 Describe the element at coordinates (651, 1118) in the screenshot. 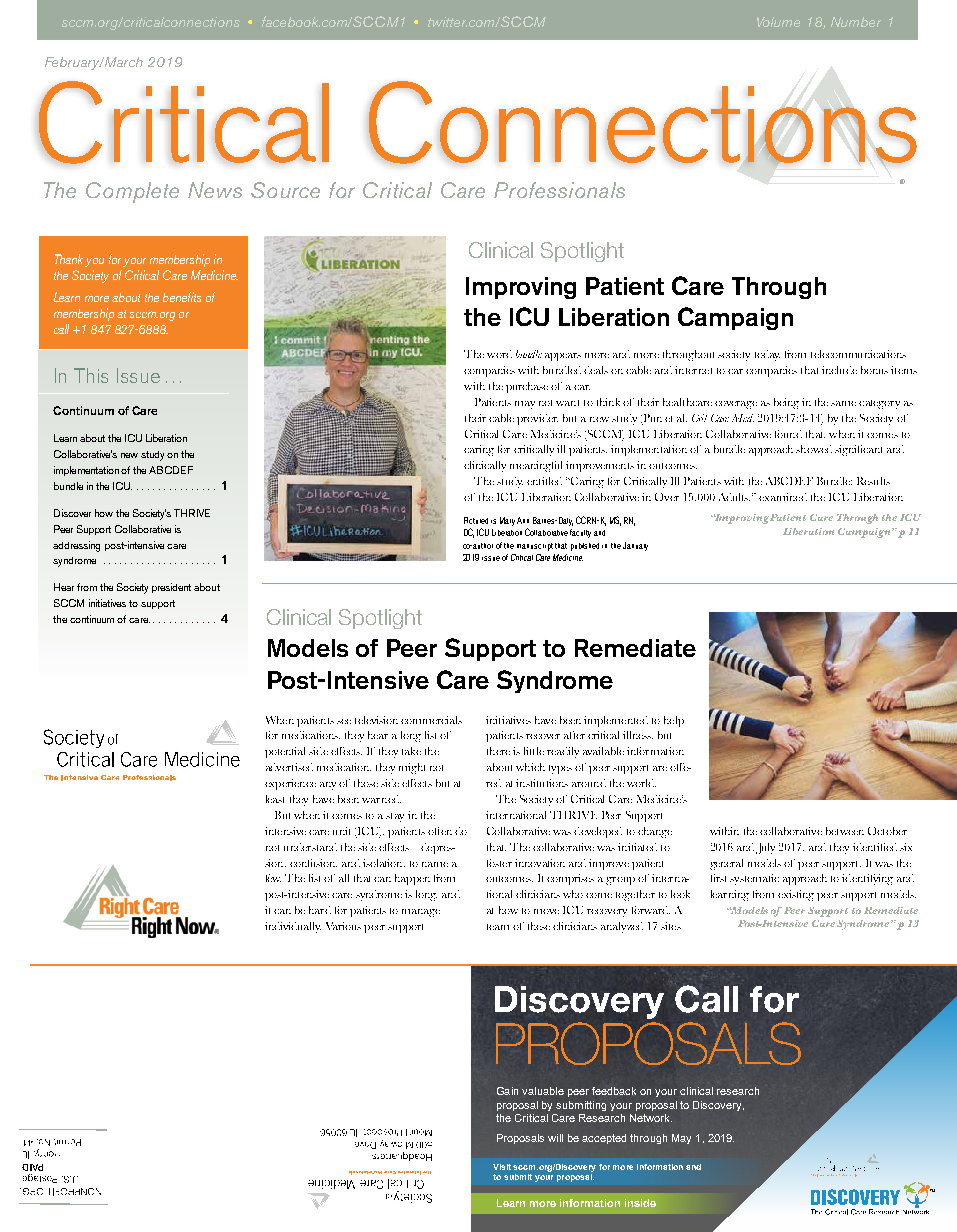

I see `Network` at that location.
